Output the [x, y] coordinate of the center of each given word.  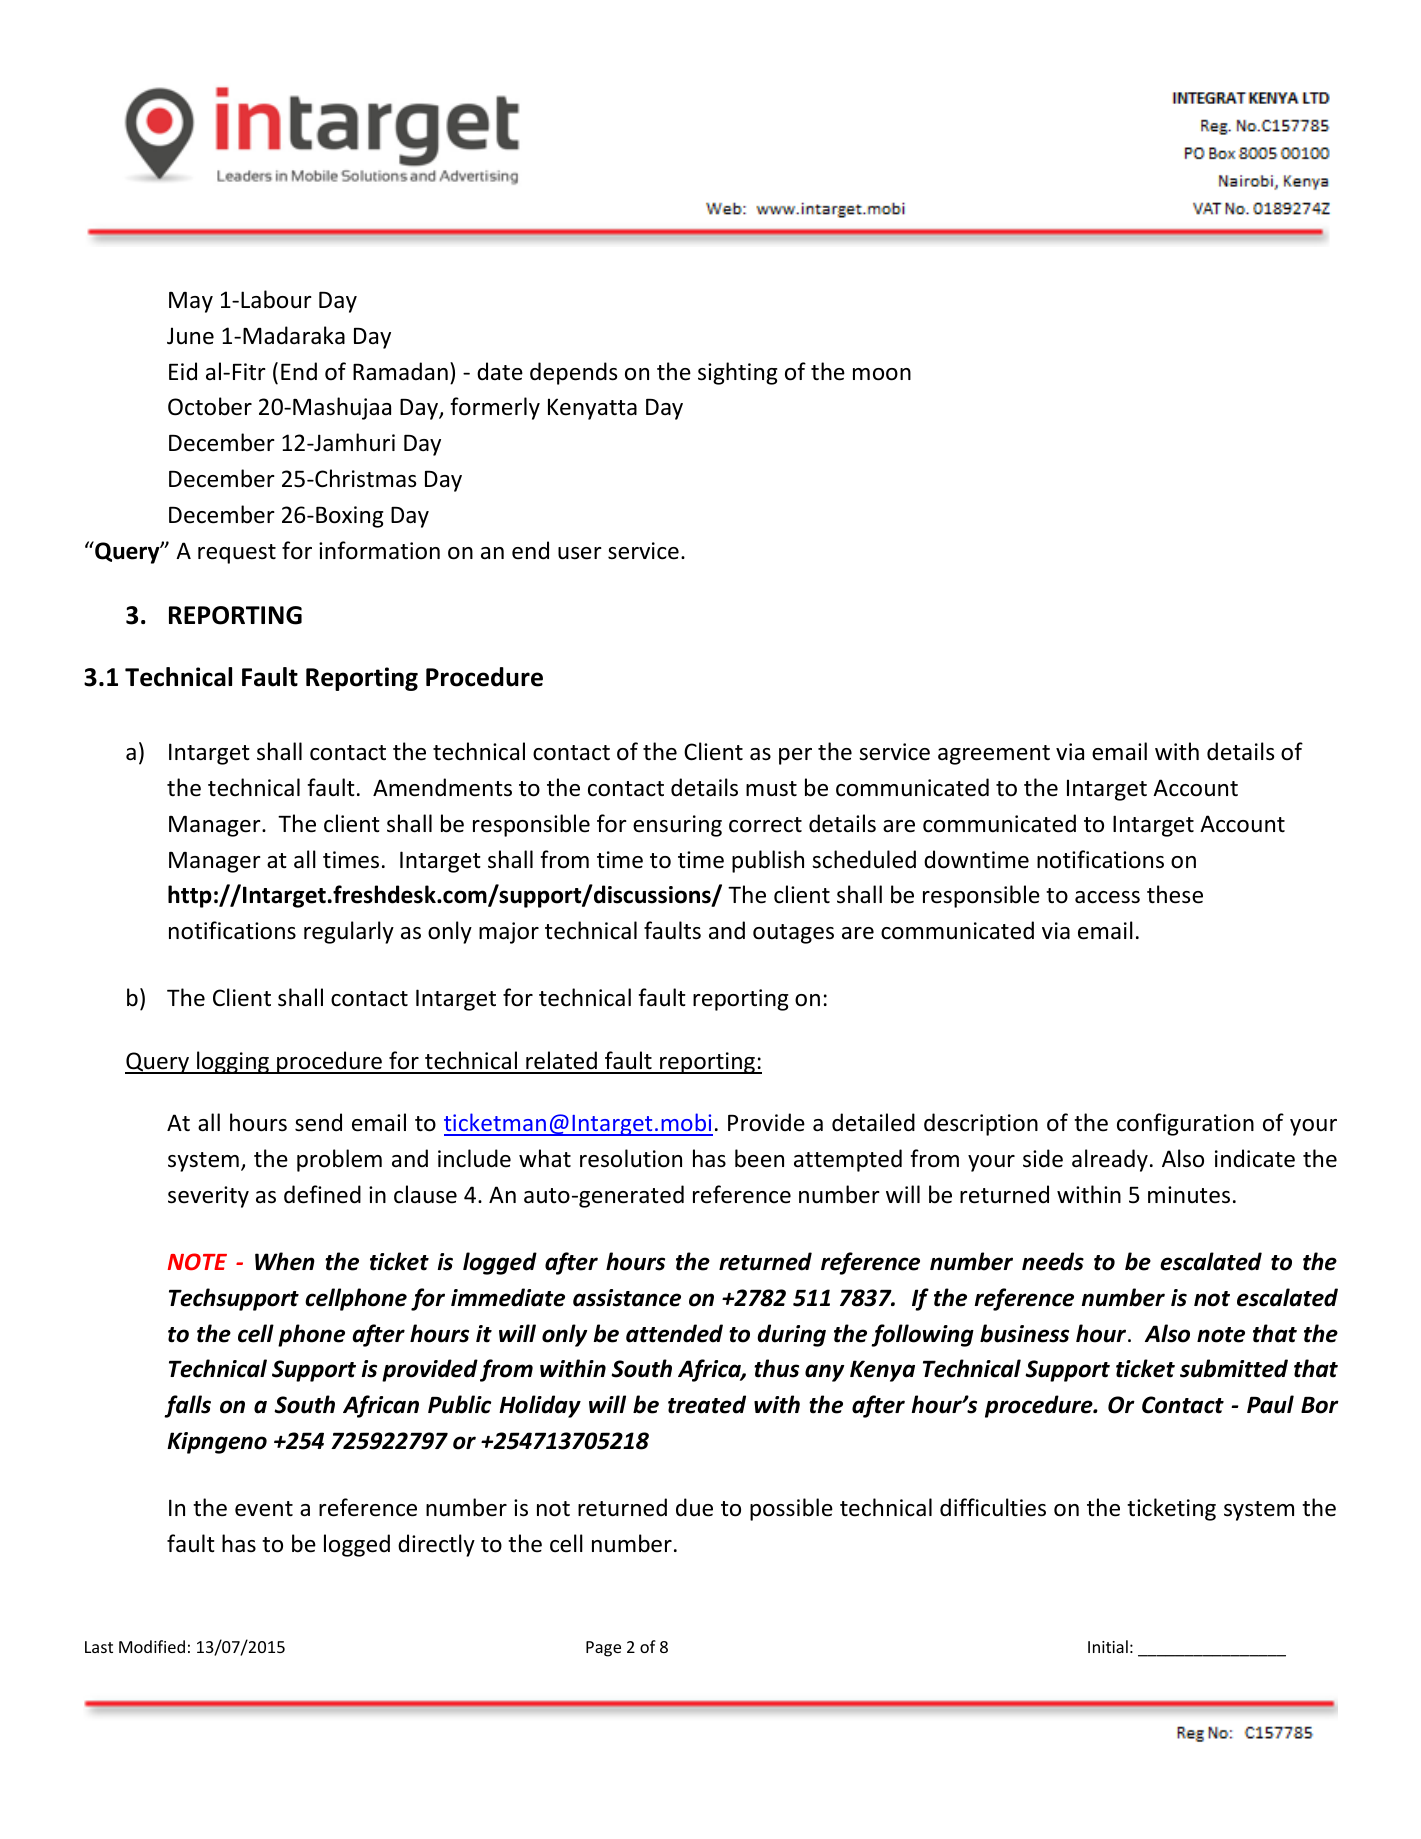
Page [603, 1649]
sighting [738, 373]
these [1175, 894]
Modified [152, 1646]
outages [793, 934]
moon [882, 374]
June [190, 336]
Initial [1108, 1646]
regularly [349, 932]
